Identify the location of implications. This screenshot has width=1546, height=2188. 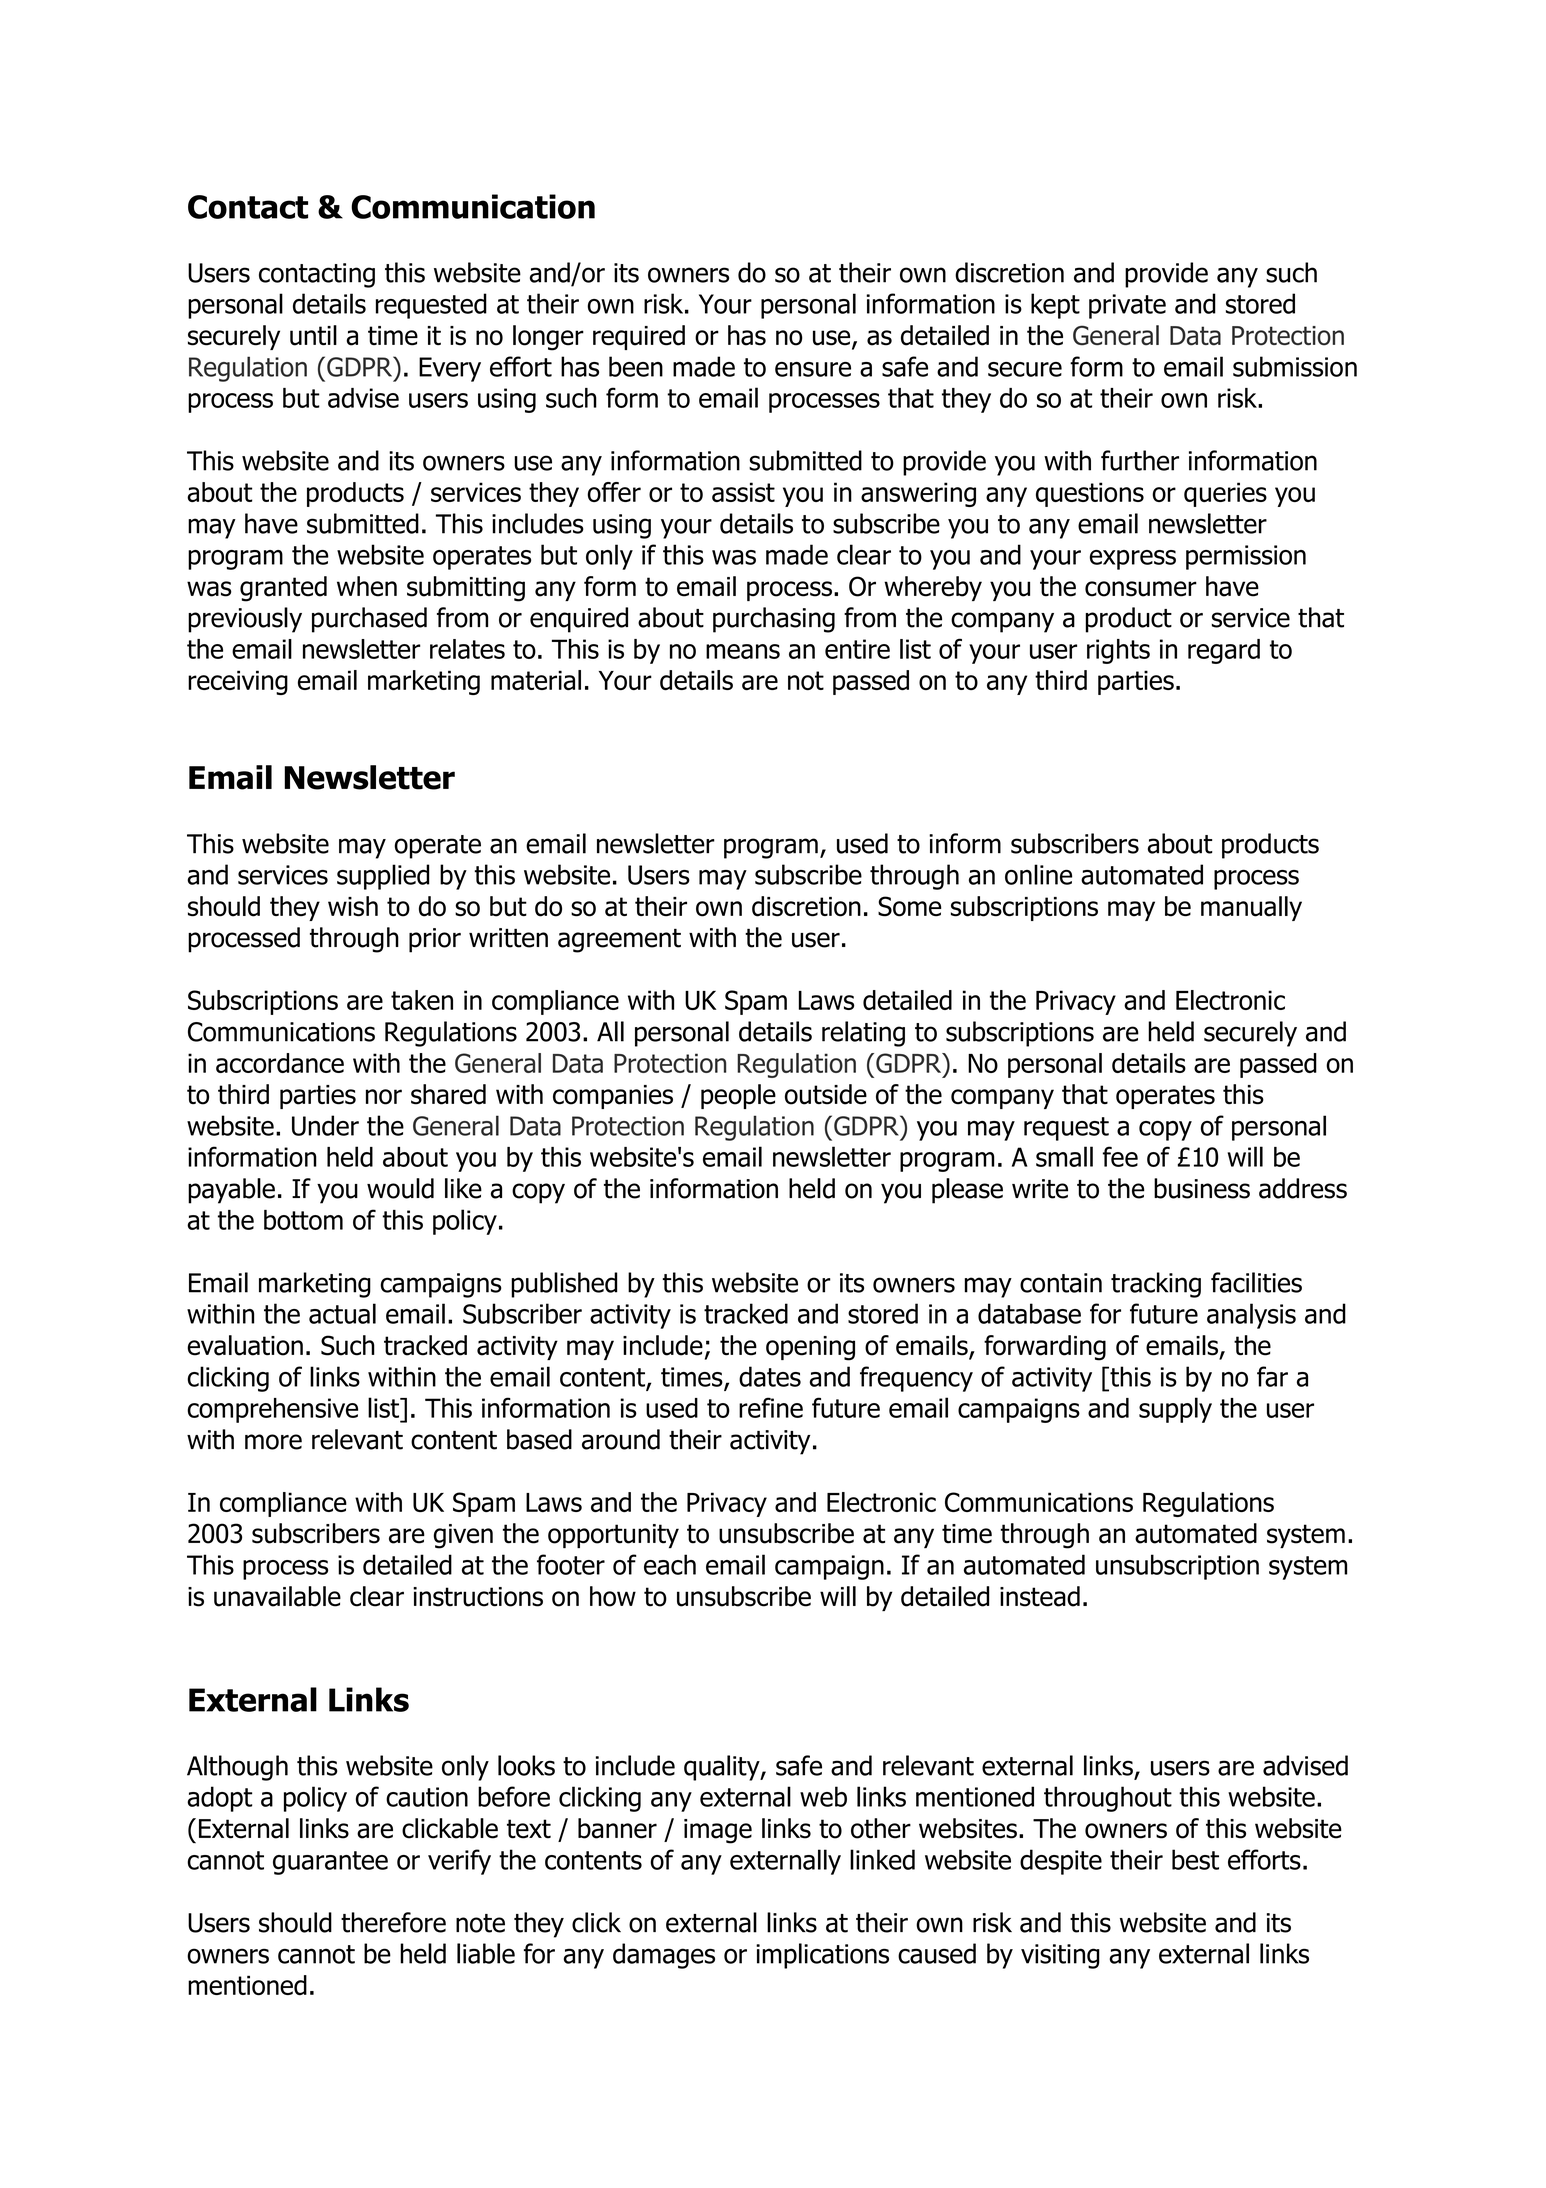
(822, 1956).
